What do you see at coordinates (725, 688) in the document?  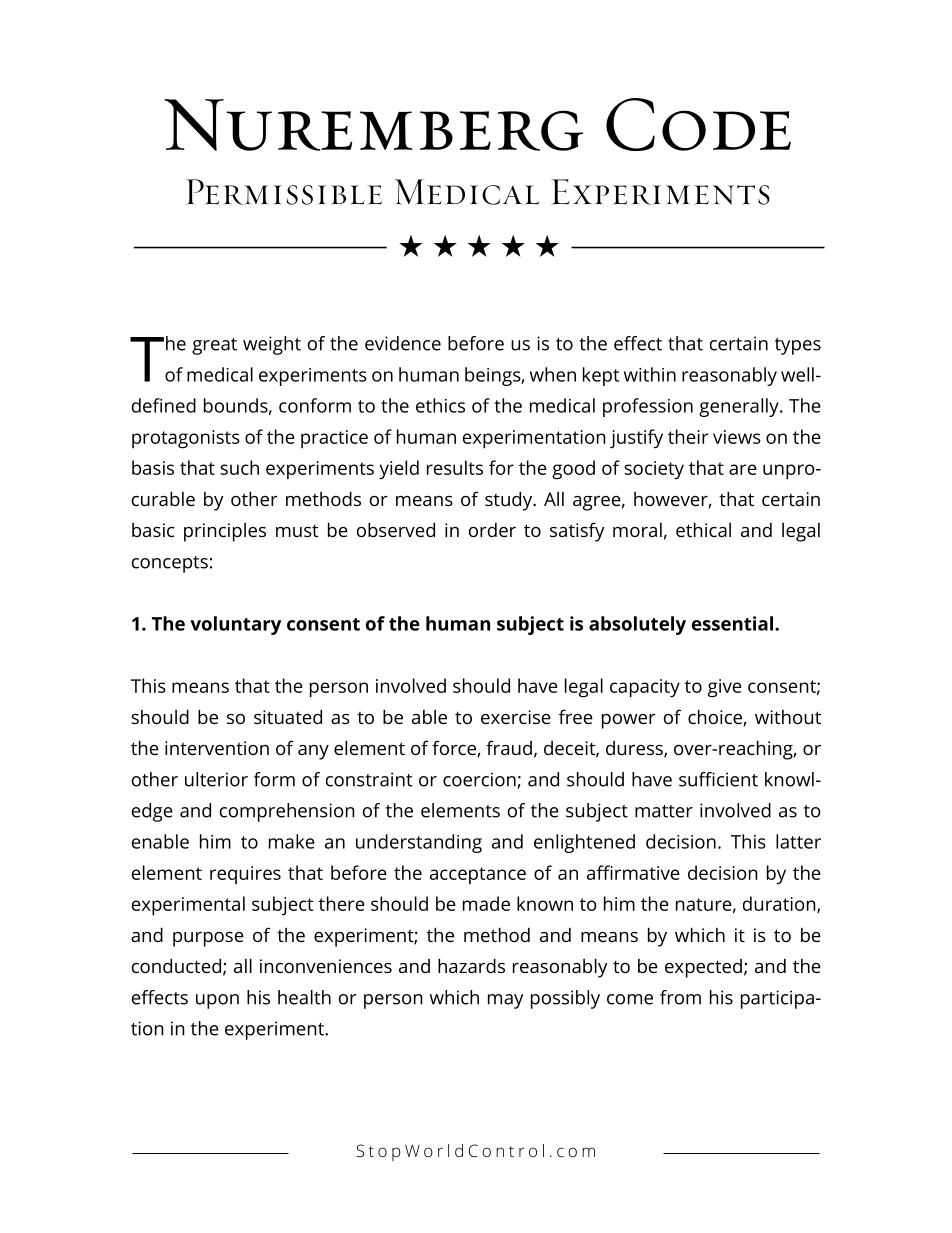 I see `give` at bounding box center [725, 688].
